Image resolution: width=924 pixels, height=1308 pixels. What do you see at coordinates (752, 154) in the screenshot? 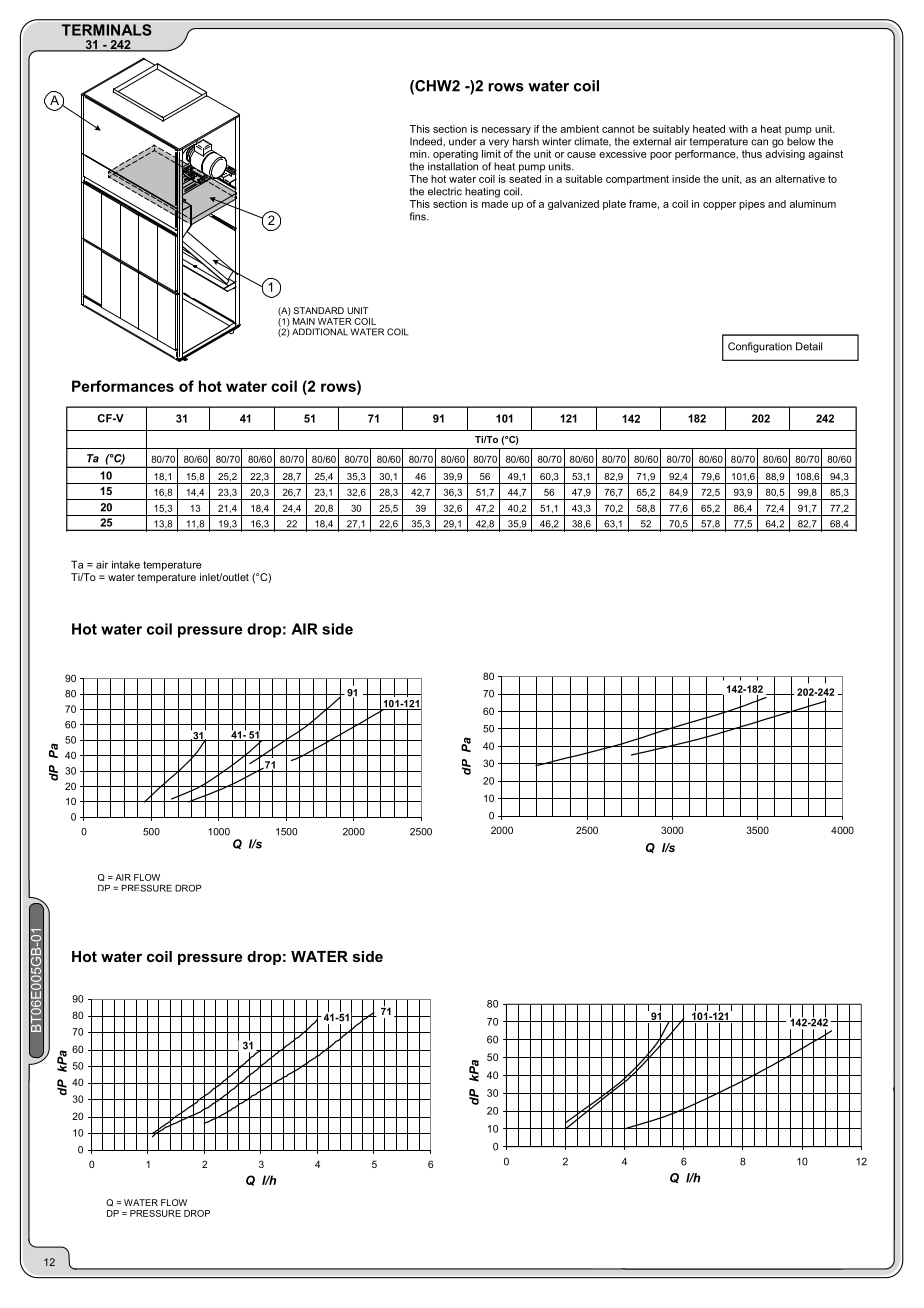
I see `thus` at bounding box center [752, 154].
